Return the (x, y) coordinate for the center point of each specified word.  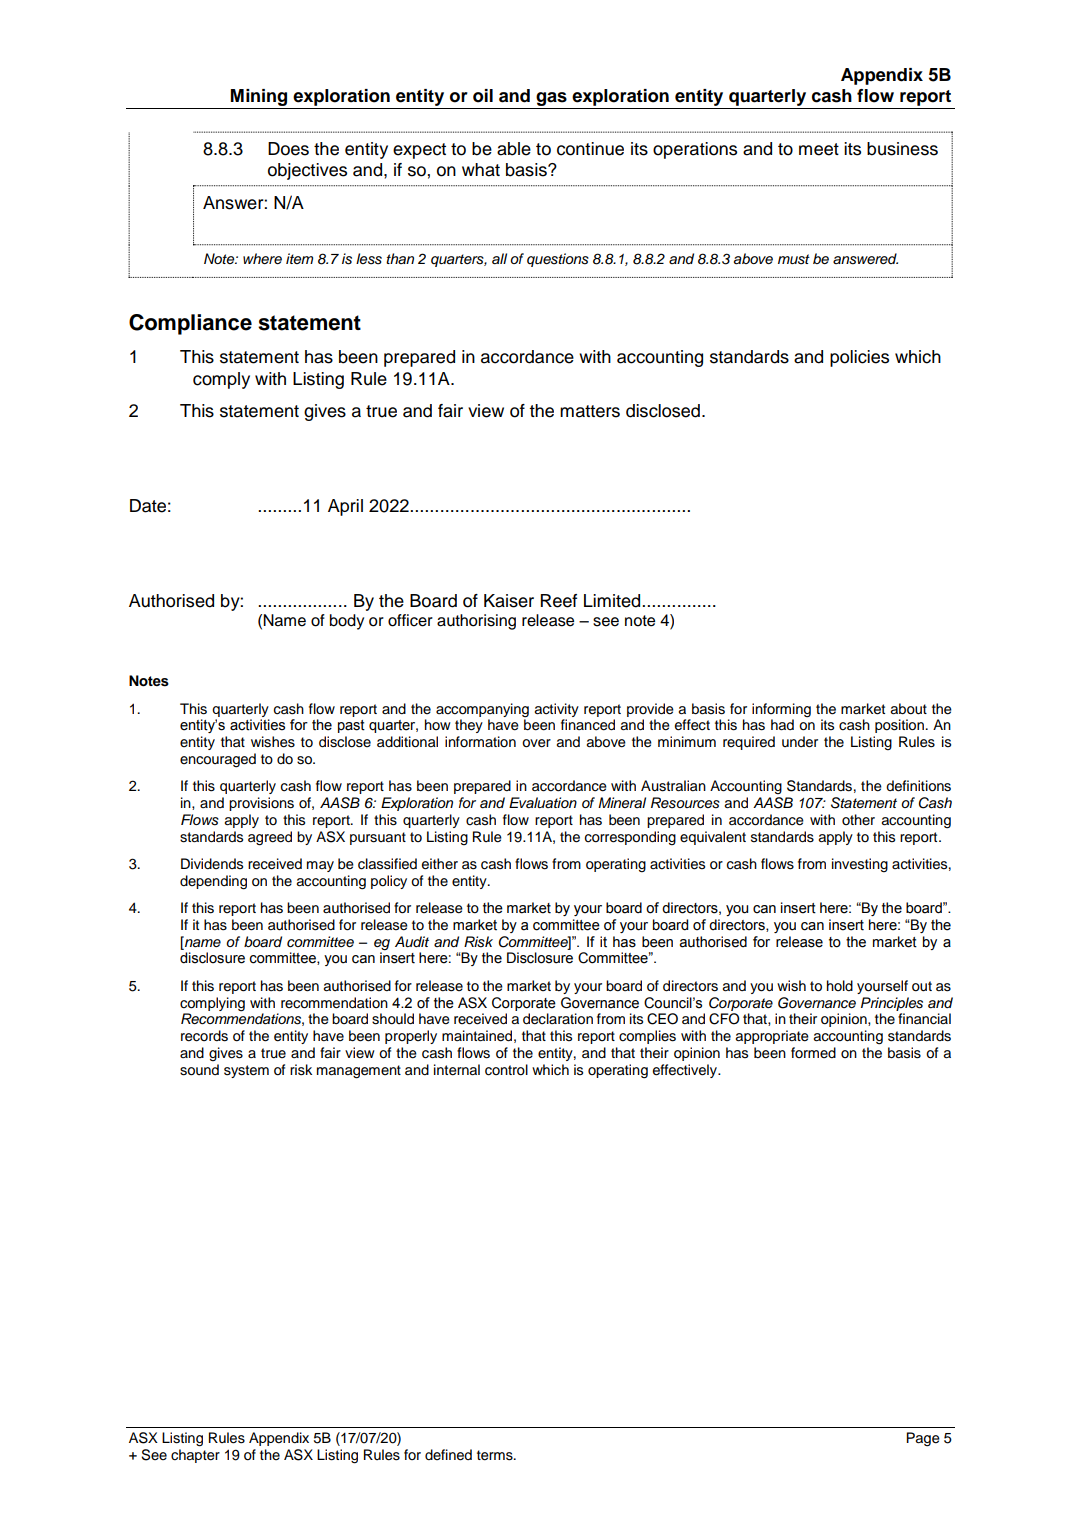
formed (813, 1052)
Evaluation (543, 803)
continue (590, 149)
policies (859, 358)
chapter (195, 1456)
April (345, 507)
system (246, 1071)
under (800, 742)
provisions (261, 804)
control (506, 1070)
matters (590, 411)
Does (288, 149)
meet (819, 149)
